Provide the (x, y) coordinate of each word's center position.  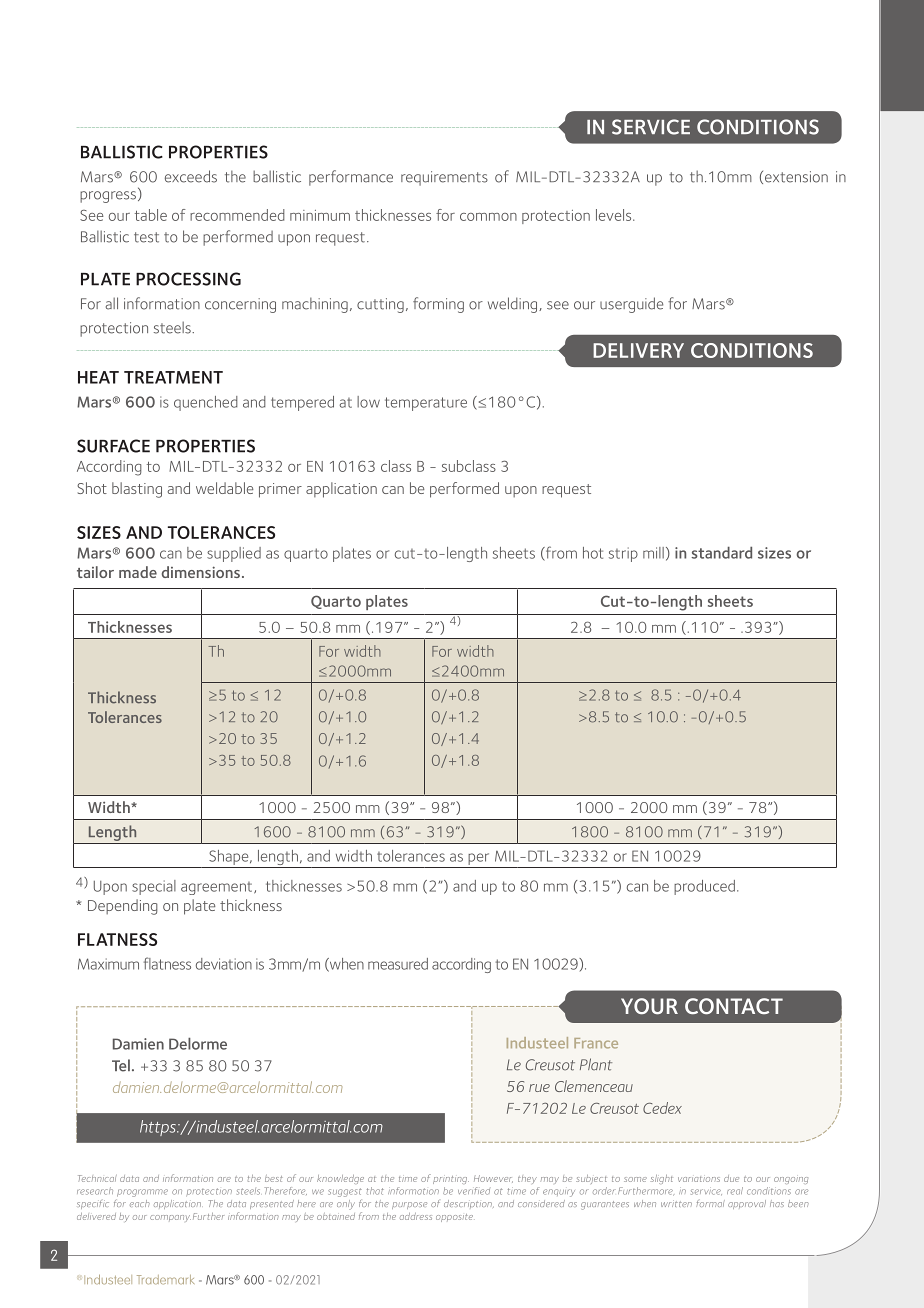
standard (721, 553)
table (151, 215)
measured (398, 964)
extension (796, 177)
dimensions (201, 572)
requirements (444, 178)
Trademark (165, 1279)
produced (704, 887)
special (154, 887)
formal (710, 1203)
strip (623, 554)
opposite (454, 1218)
